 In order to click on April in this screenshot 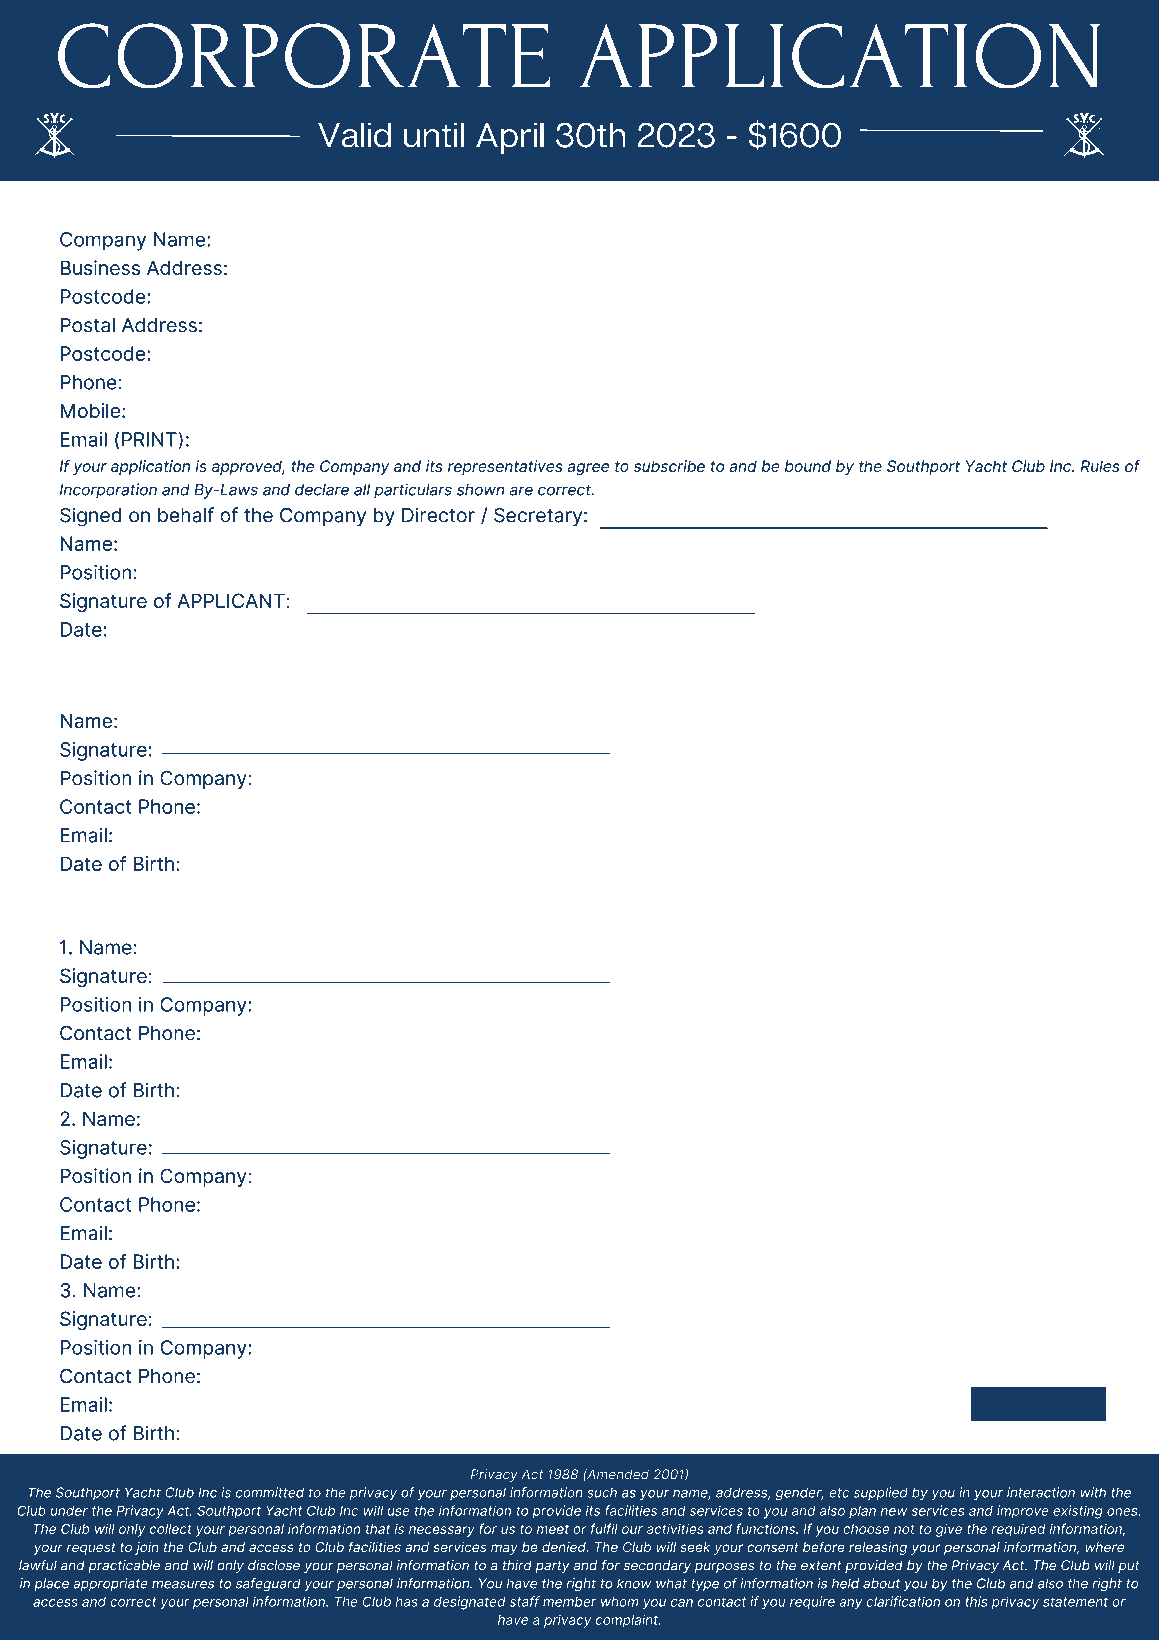, I will do `click(510, 138)`.
